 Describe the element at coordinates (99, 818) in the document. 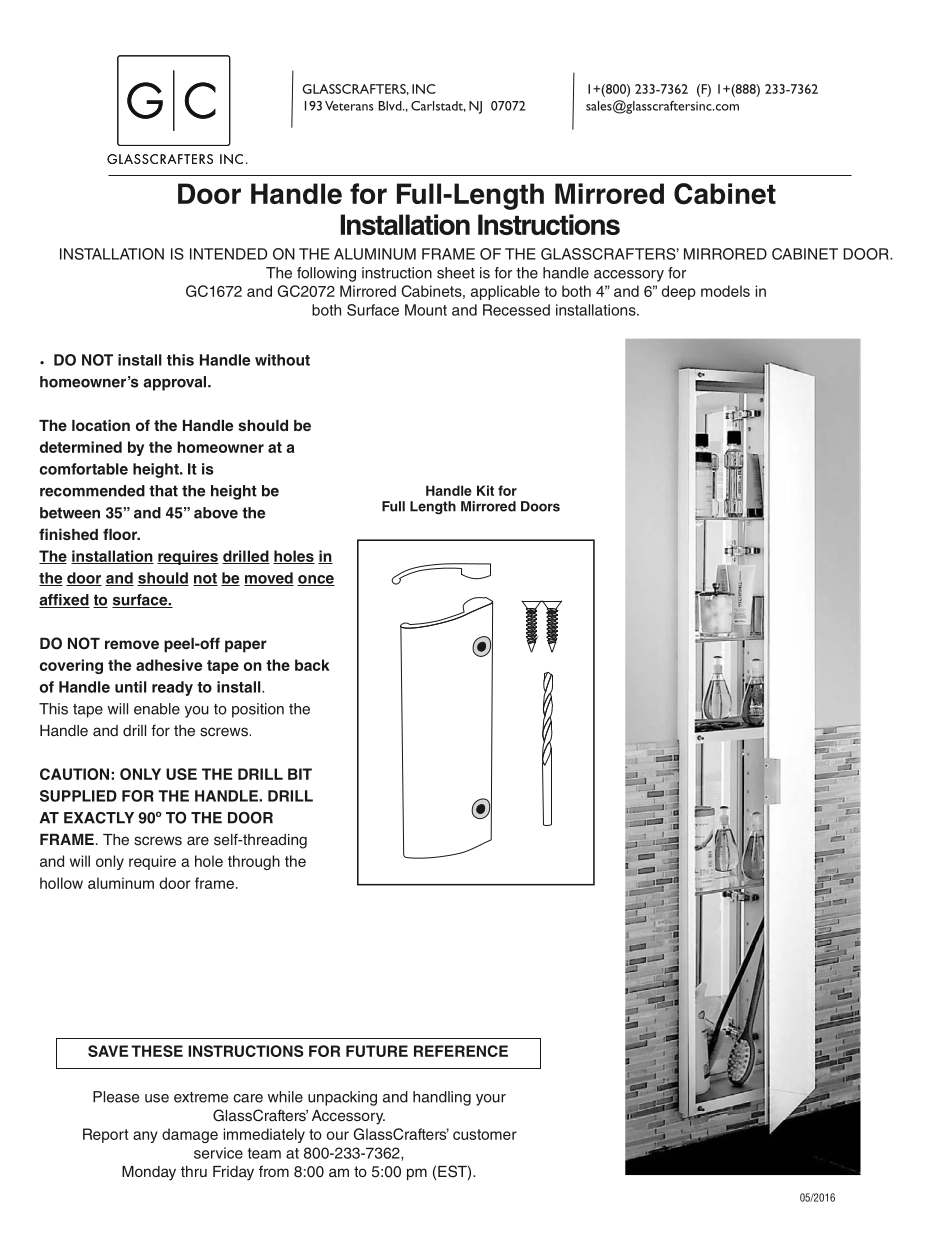

I see `EXACTLY` at that location.
